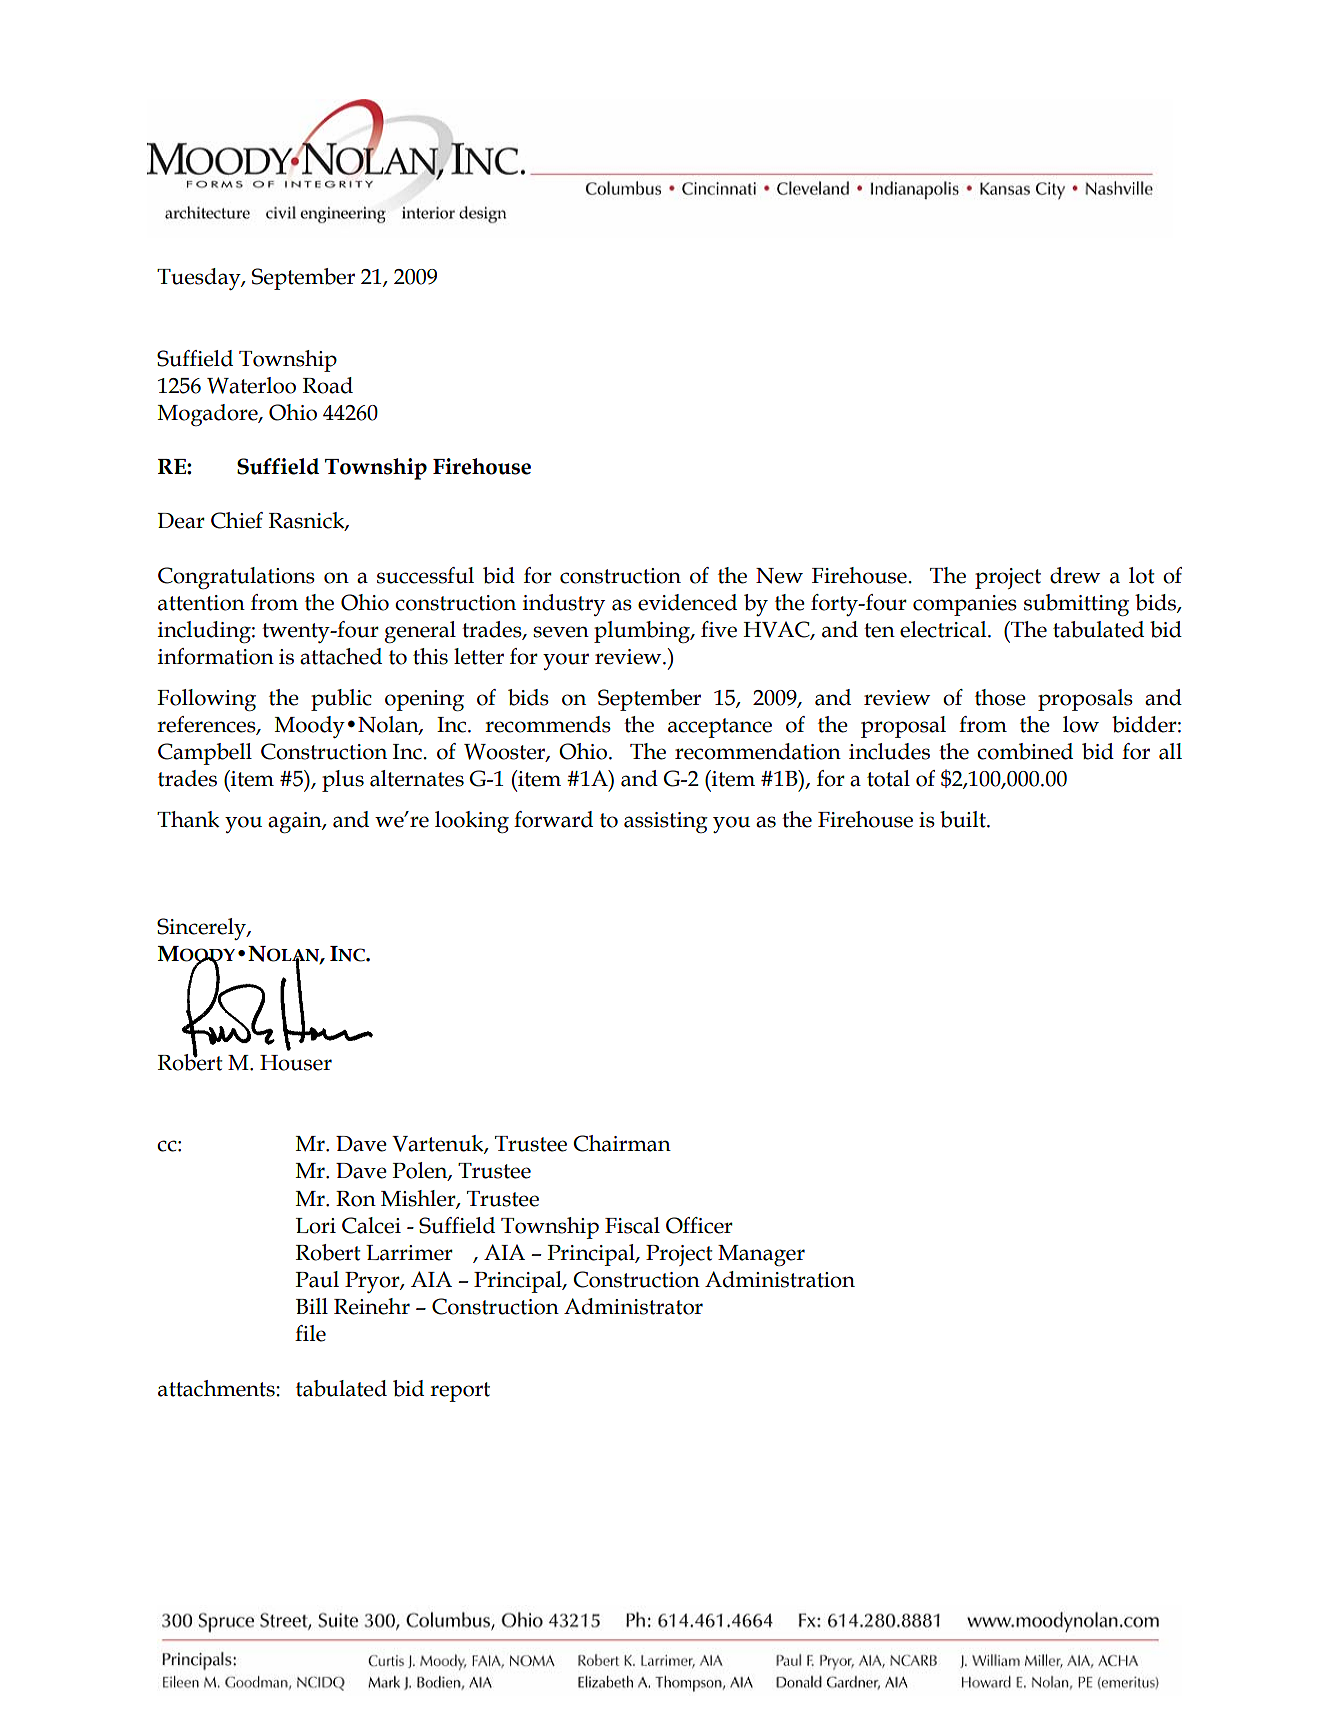 Image resolution: width=1340 pixels, height=1734 pixels. I want to click on Administrator, so click(633, 1306).
